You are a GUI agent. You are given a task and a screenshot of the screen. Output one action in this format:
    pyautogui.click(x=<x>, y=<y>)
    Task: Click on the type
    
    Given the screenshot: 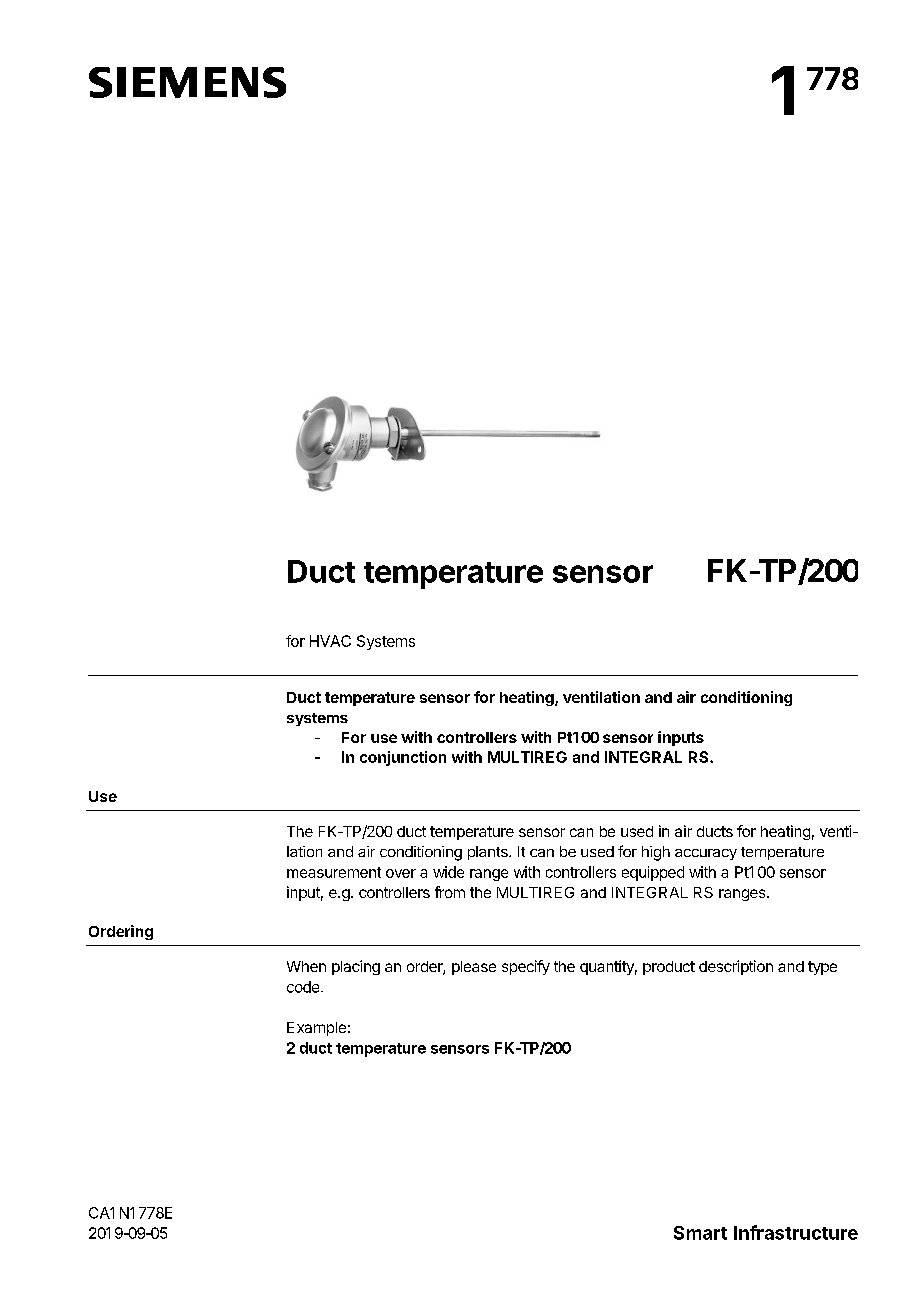 What is the action you would take?
    pyautogui.click(x=822, y=968)
